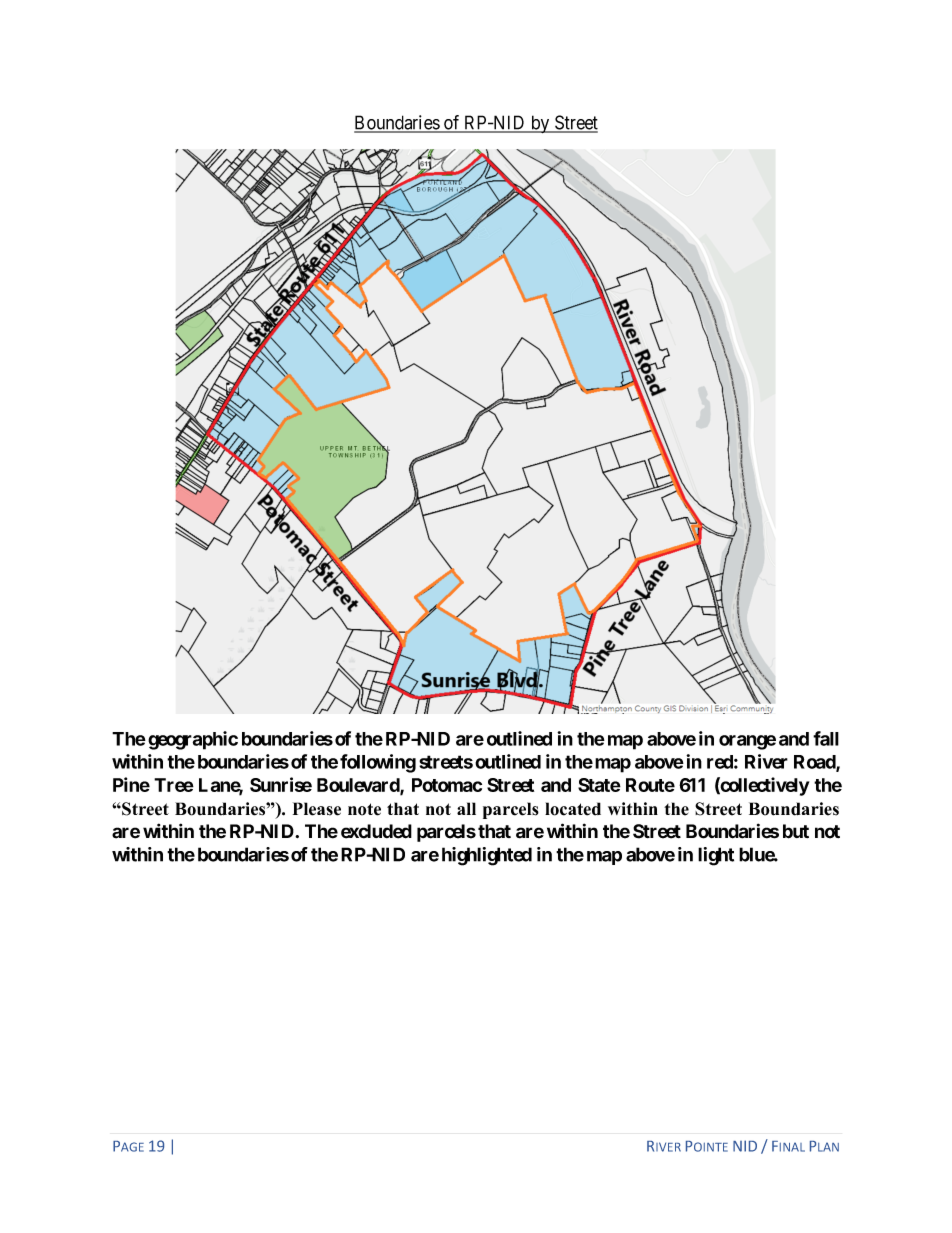 The height and width of the screenshot is (1233, 952). I want to click on Potomac, so click(447, 785).
